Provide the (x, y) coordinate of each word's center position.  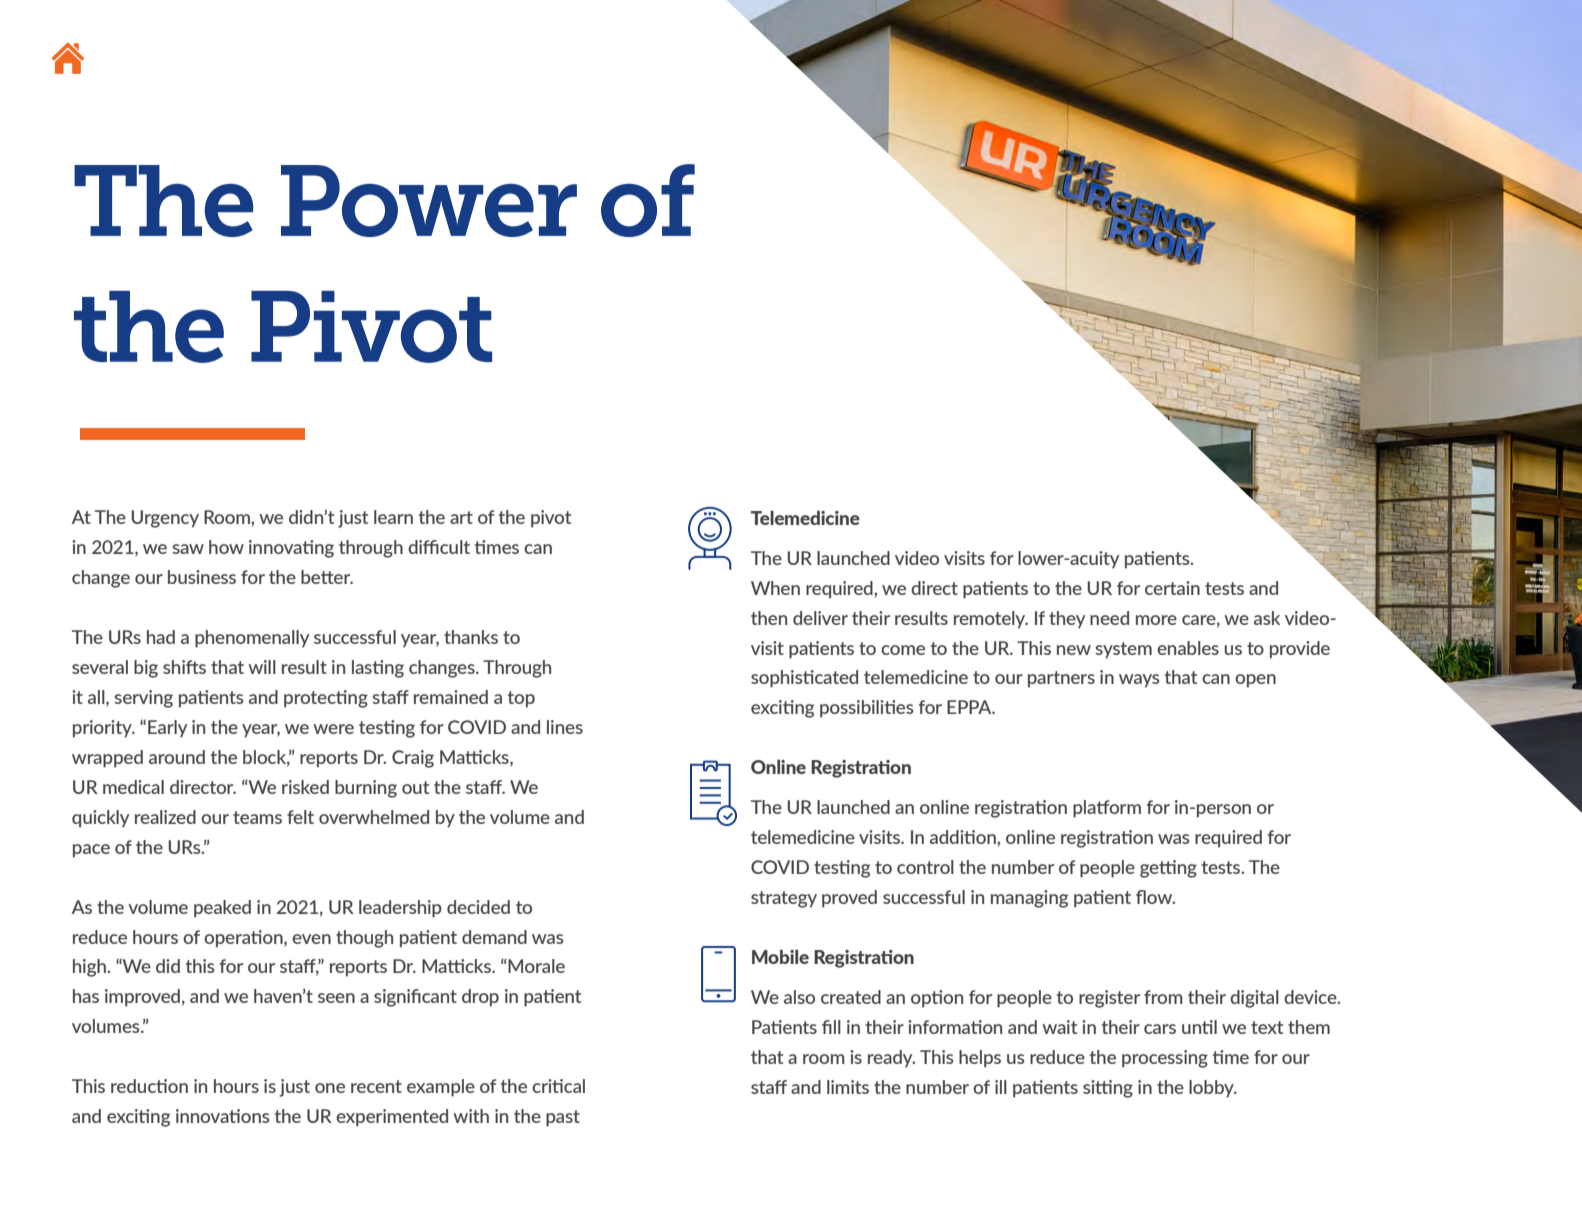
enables (1188, 648)
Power (429, 201)
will (262, 667)
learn (393, 517)
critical (558, 1086)
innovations (222, 1116)
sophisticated (804, 679)
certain (1172, 588)
